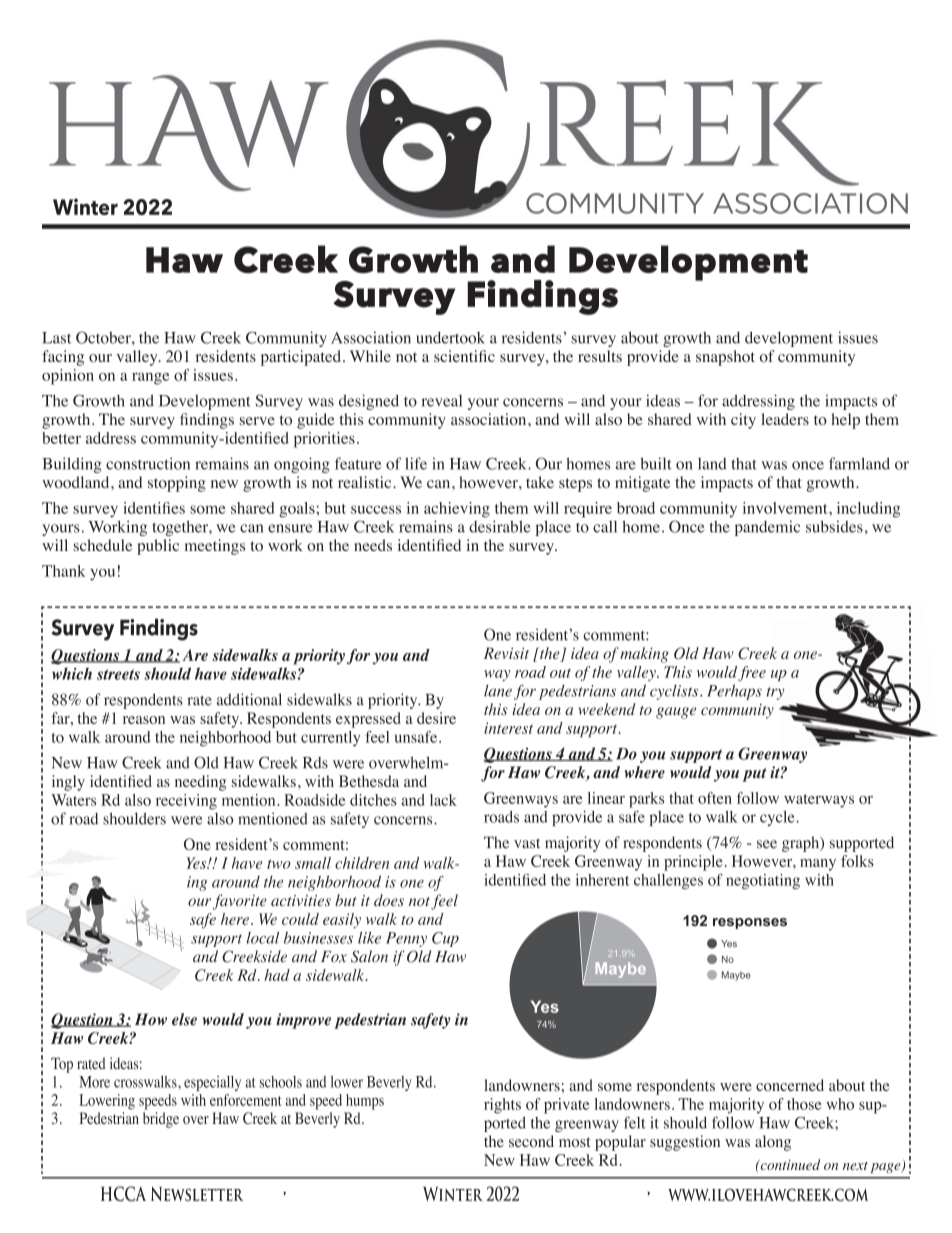  What do you see at coordinates (150, 378) in the screenshot?
I see `range` at bounding box center [150, 378].
